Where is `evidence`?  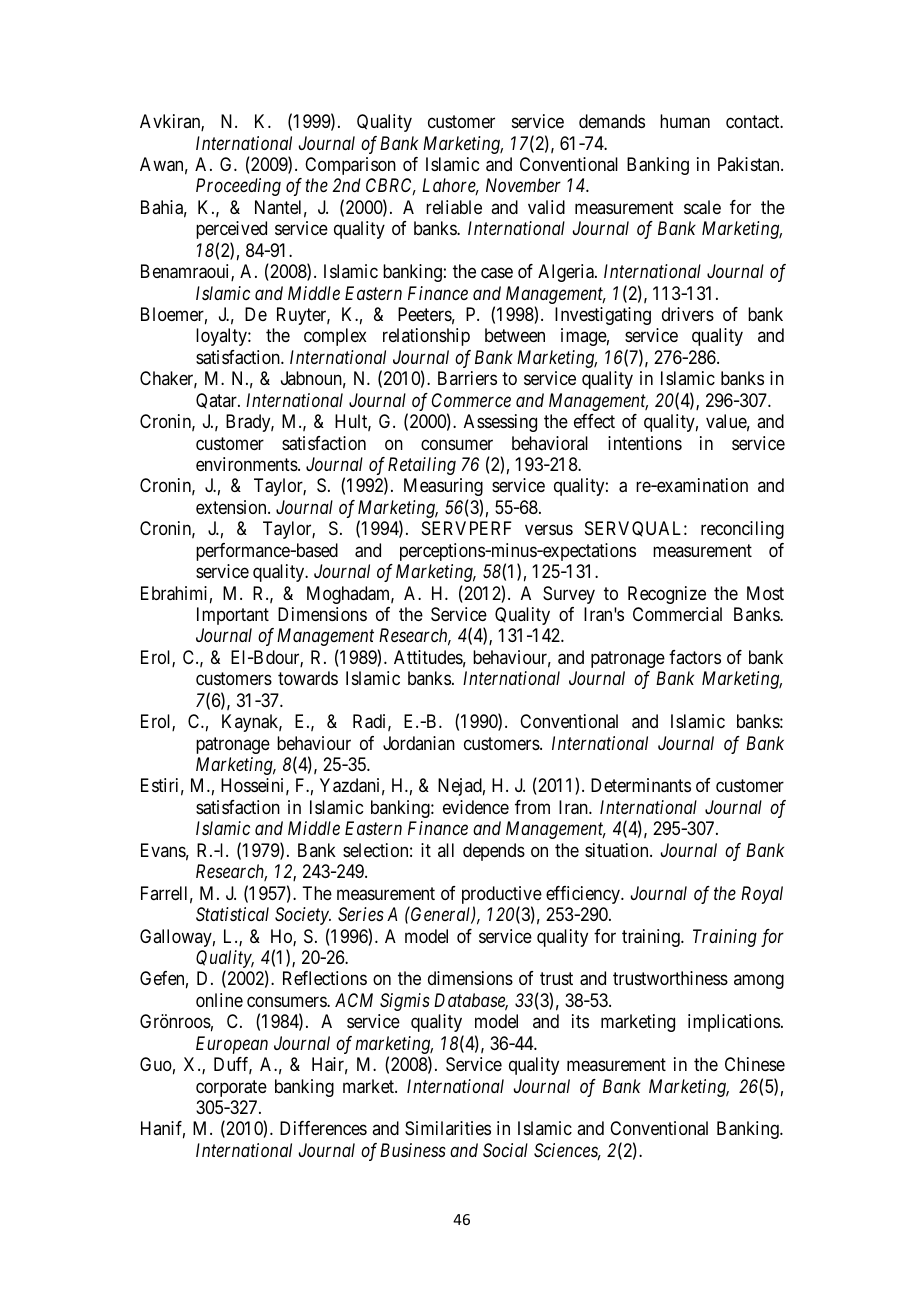 evidence is located at coordinates (476, 807).
